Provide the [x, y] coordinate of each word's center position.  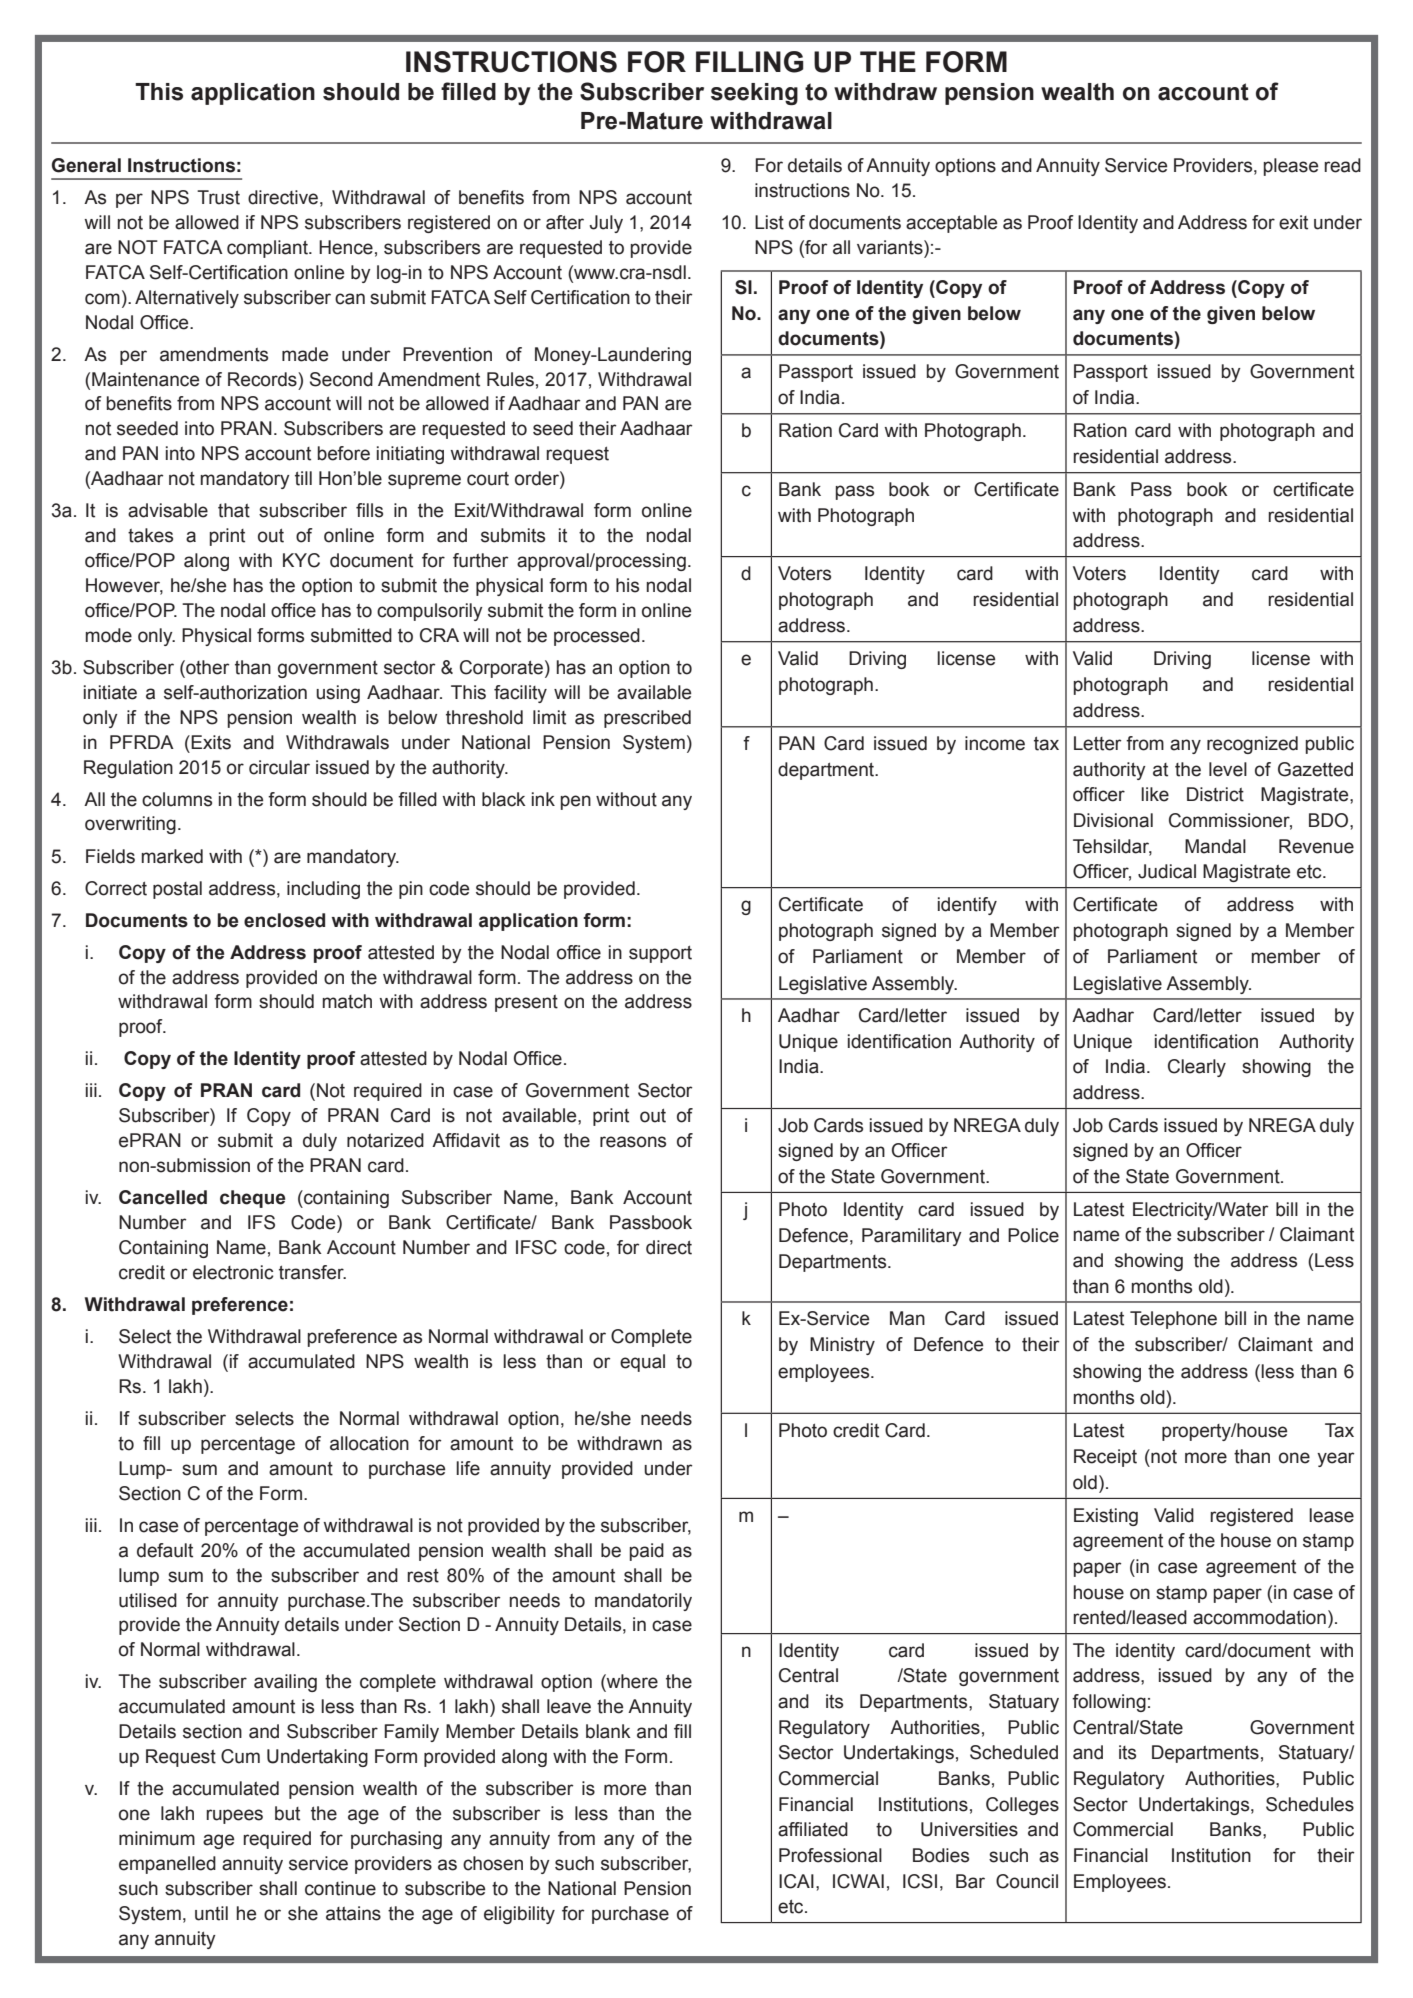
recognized [1252, 745]
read [1342, 165]
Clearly [1197, 1068]
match [347, 1001]
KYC [301, 560]
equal [642, 1363]
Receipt [1105, 1458]
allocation [369, 1443]
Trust [218, 197]
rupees [234, 1816]
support [660, 954]
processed [597, 637]
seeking [754, 94]
